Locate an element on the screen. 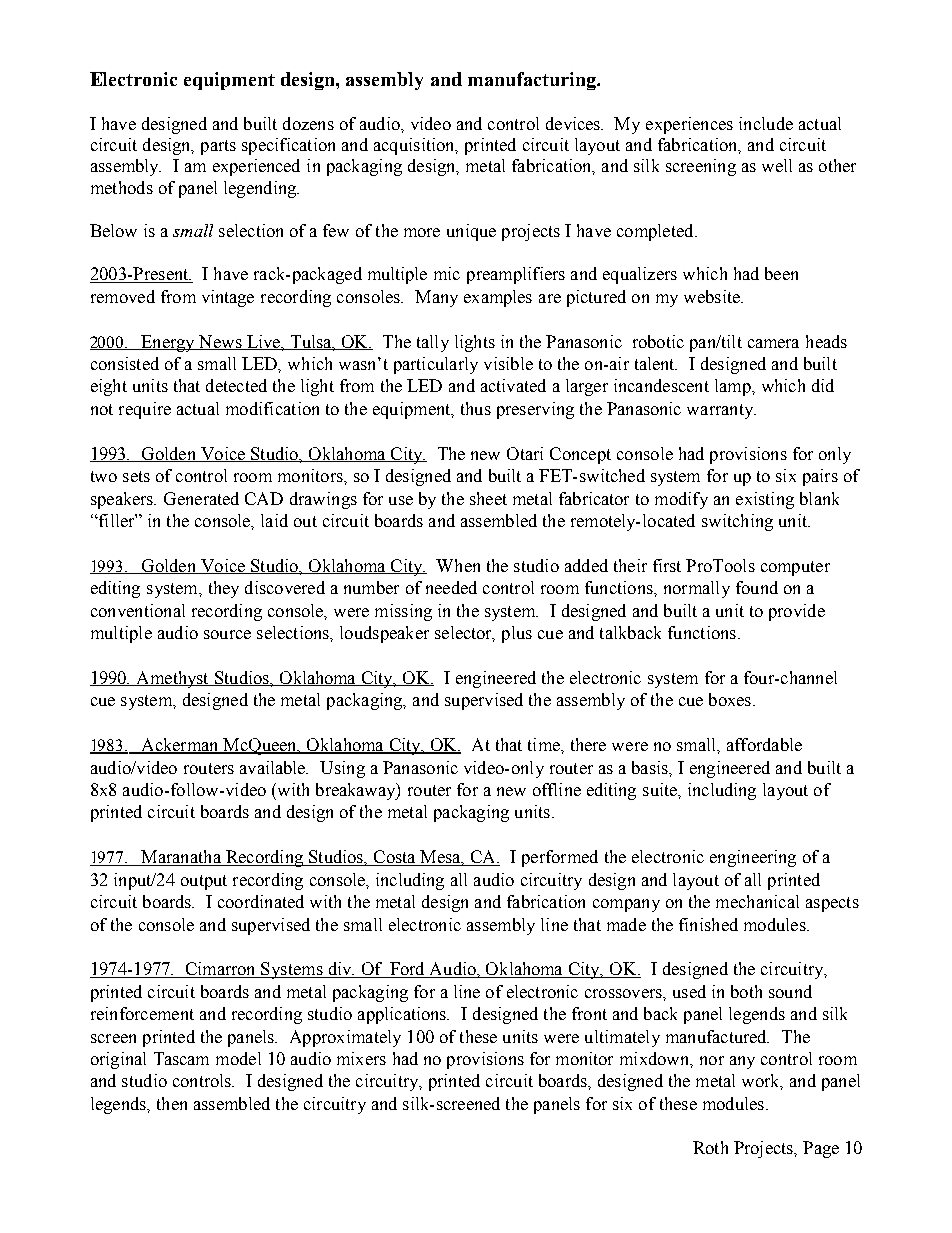 This screenshot has width=952, height=1233. thus is located at coordinates (476, 408).
